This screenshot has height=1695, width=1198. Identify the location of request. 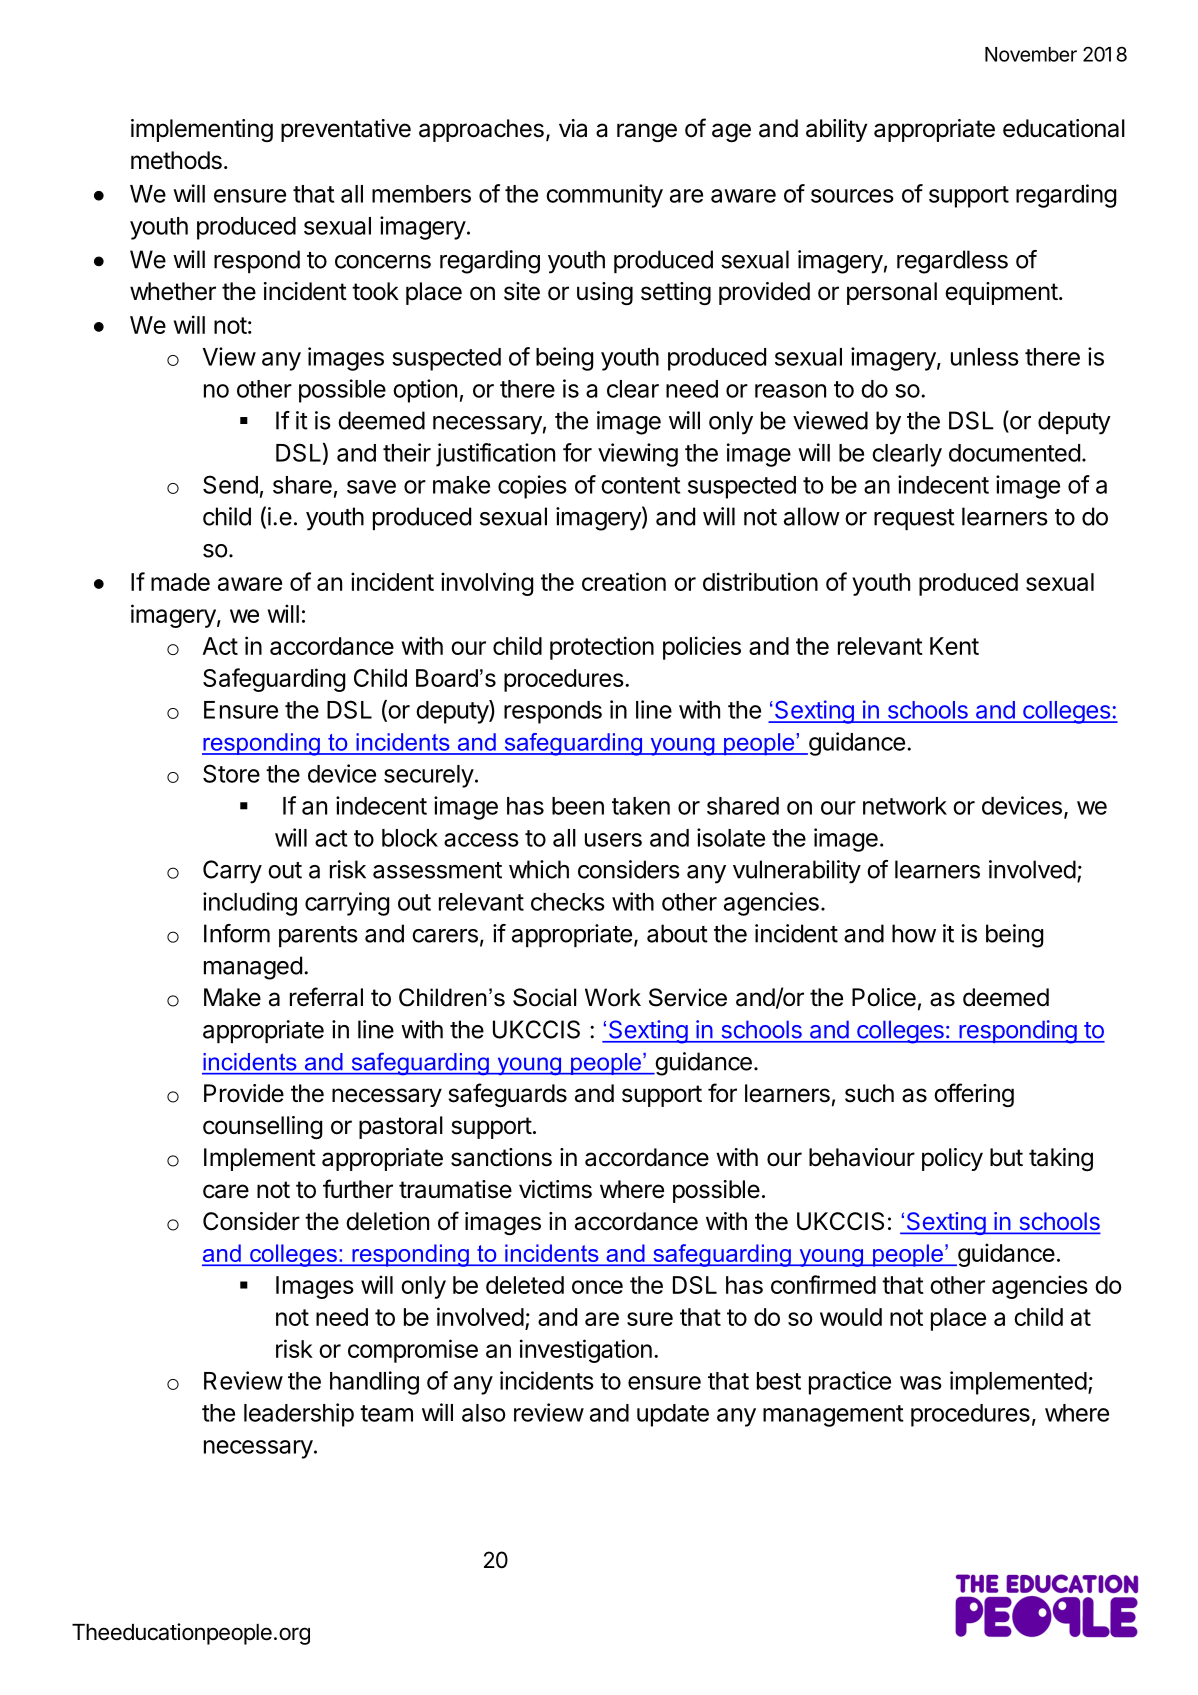
(914, 519).
